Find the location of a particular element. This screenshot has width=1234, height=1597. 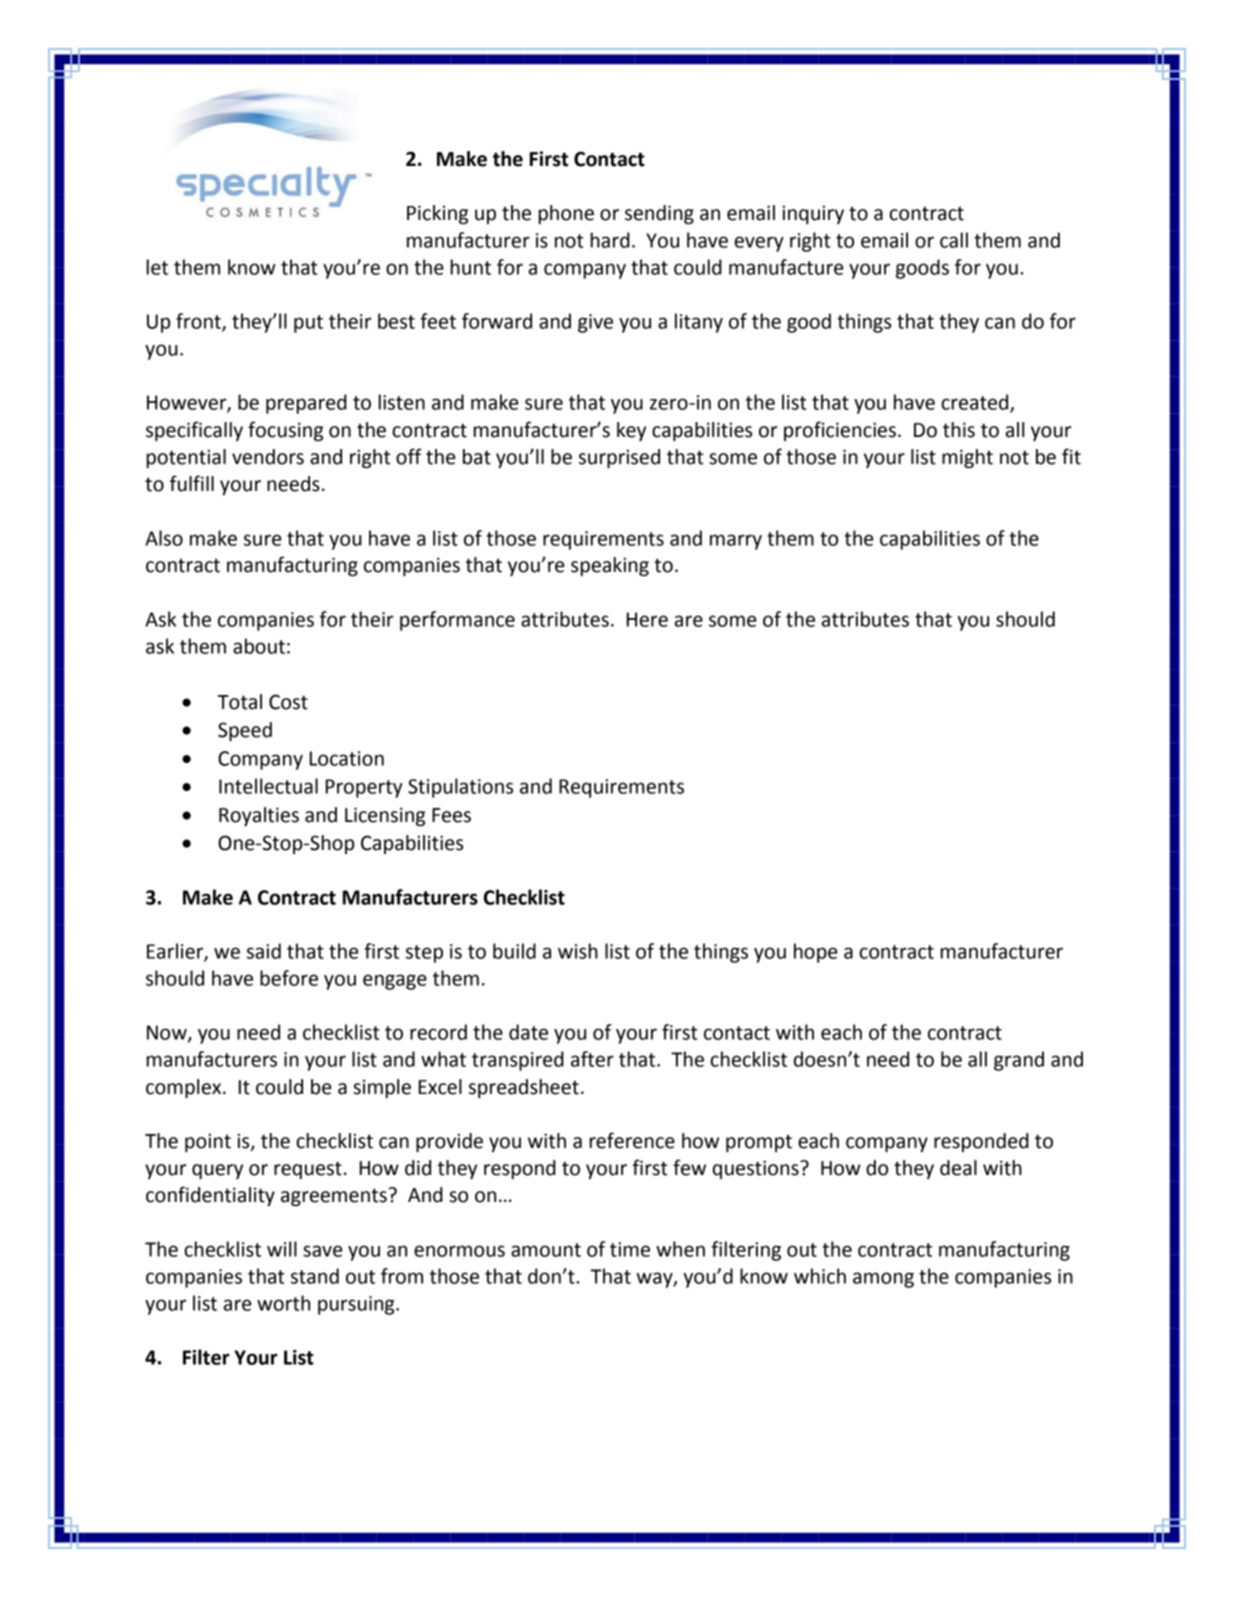

hope is located at coordinates (816, 953).
